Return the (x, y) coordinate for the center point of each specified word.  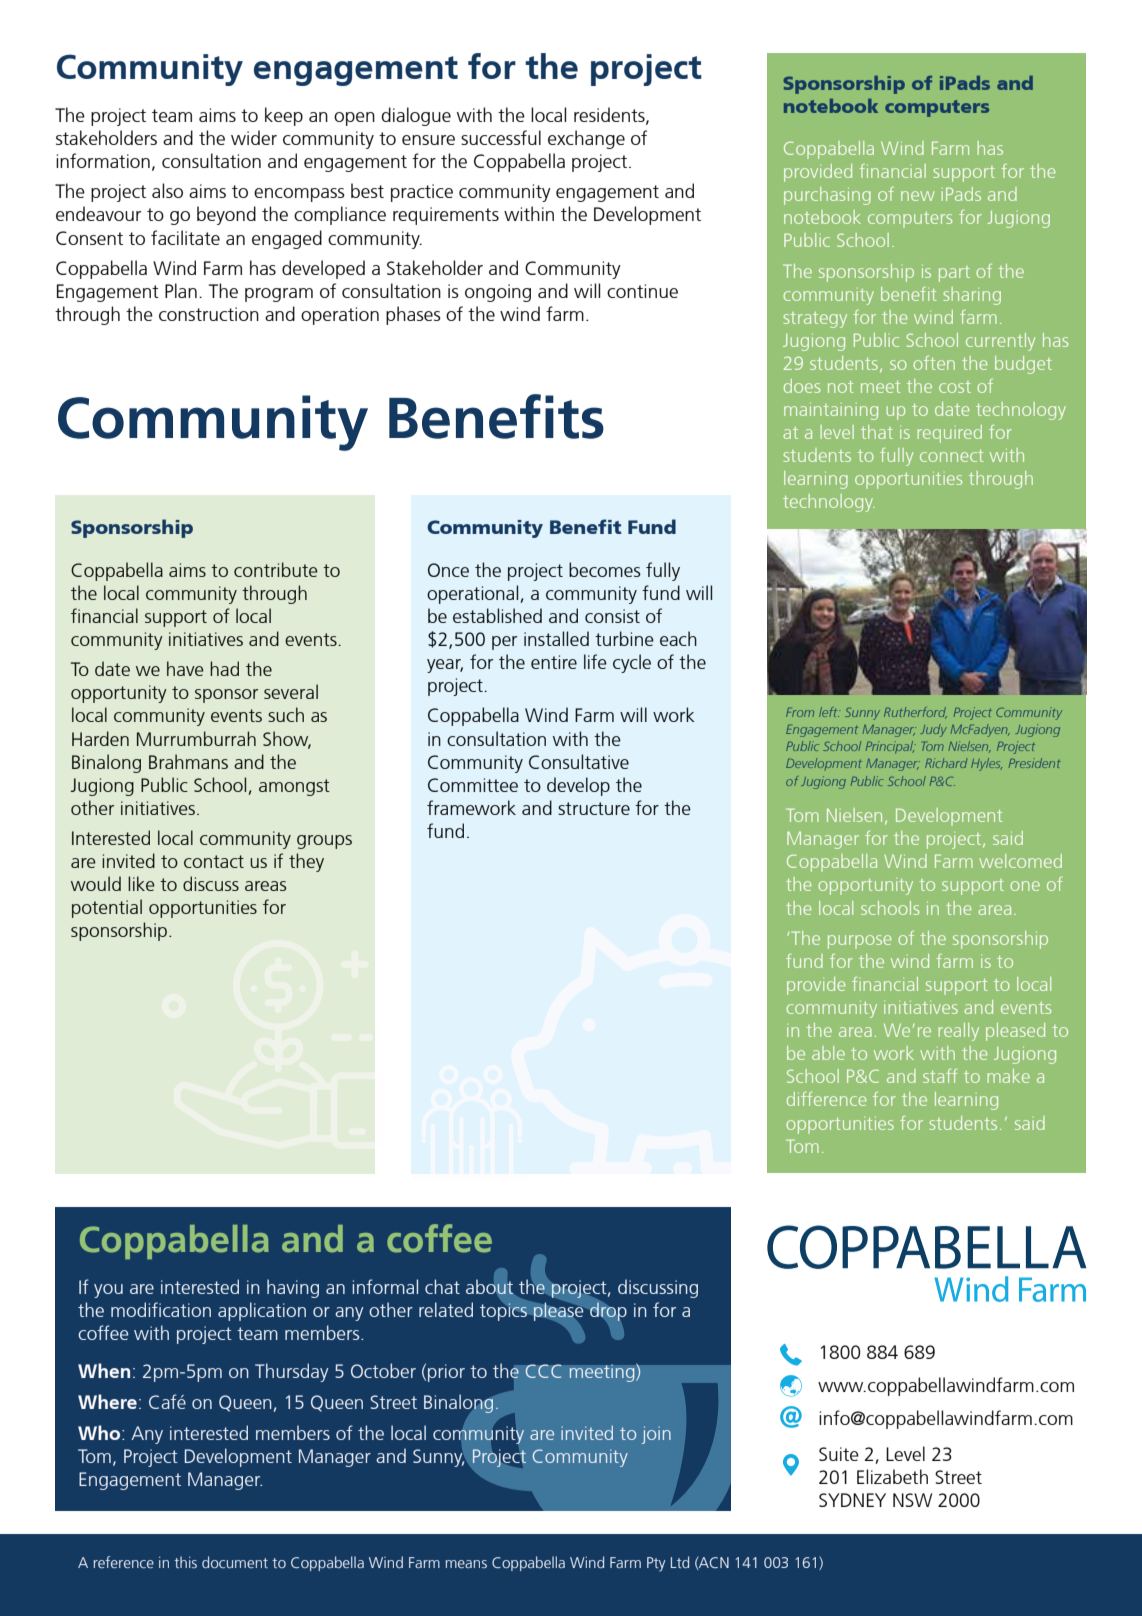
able (828, 1053)
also (167, 190)
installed (556, 638)
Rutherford (915, 713)
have (185, 668)
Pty (656, 1564)
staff (940, 1076)
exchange (586, 139)
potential (107, 908)
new (918, 196)
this (185, 1562)
